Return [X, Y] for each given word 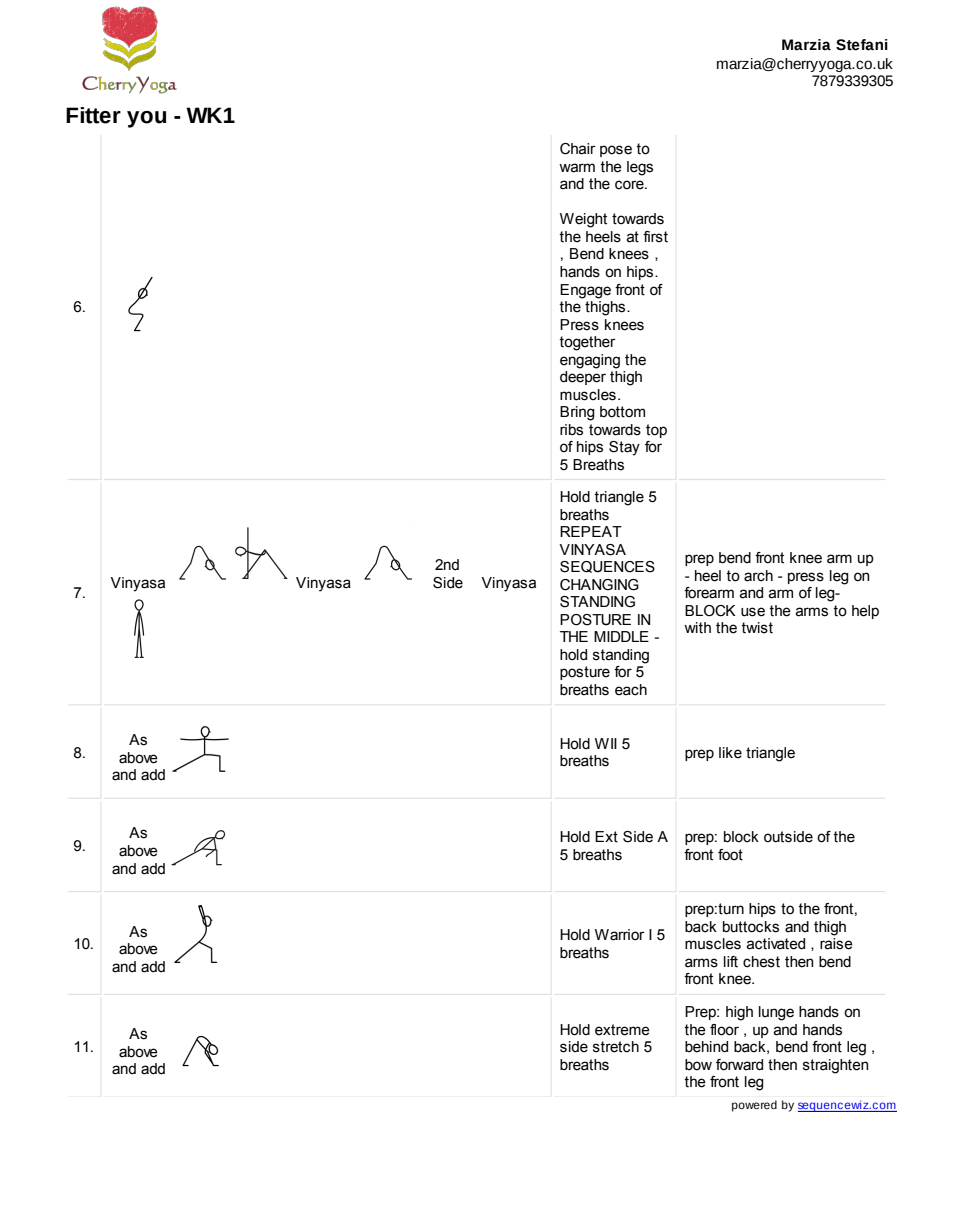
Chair [578, 149]
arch [758, 576]
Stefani [862, 45]
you [146, 119]
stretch [616, 1047]
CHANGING [599, 585]
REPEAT [591, 531]
